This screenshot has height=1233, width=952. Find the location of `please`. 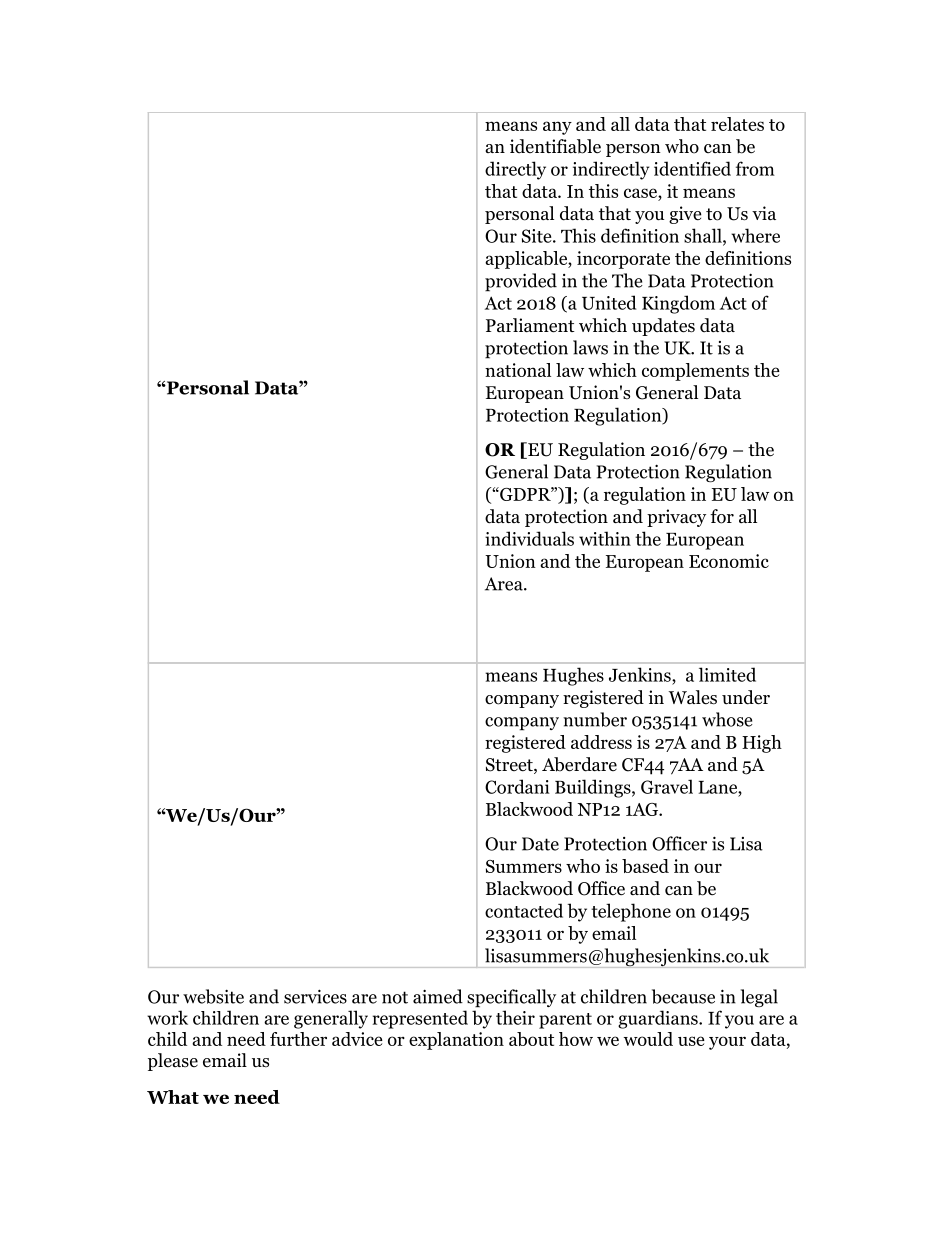

please is located at coordinates (173, 1062).
